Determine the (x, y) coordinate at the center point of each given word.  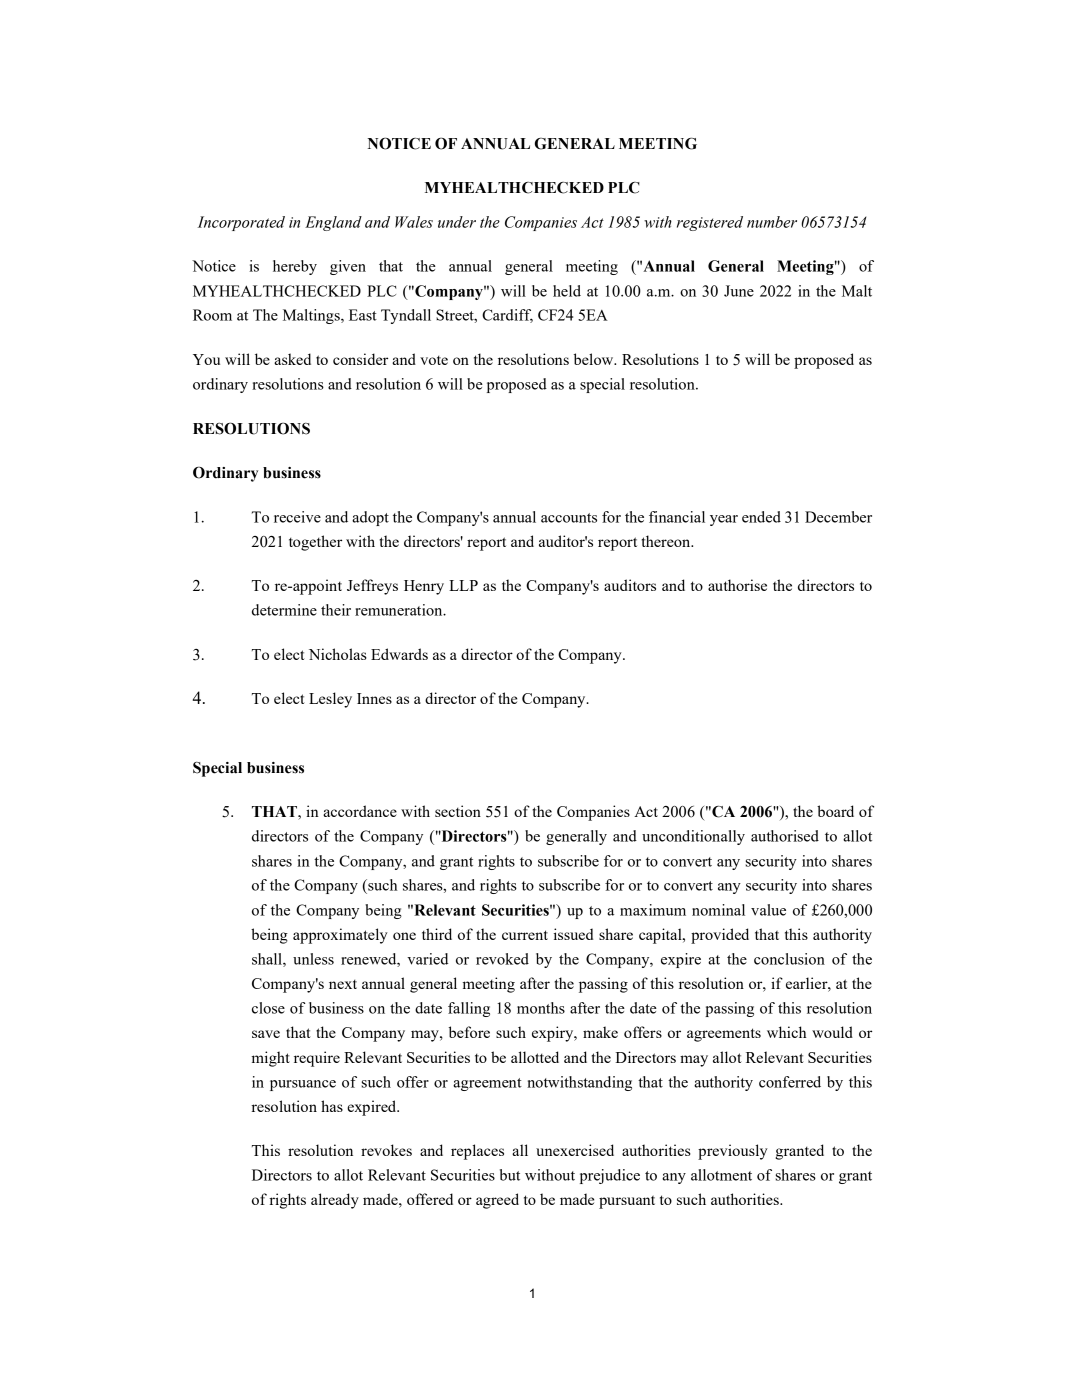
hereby (295, 267)
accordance (360, 811)
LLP (463, 585)
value (768, 910)
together (315, 543)
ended (761, 517)
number (772, 222)
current (525, 935)
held (567, 291)
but (510, 1175)
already (335, 1201)
